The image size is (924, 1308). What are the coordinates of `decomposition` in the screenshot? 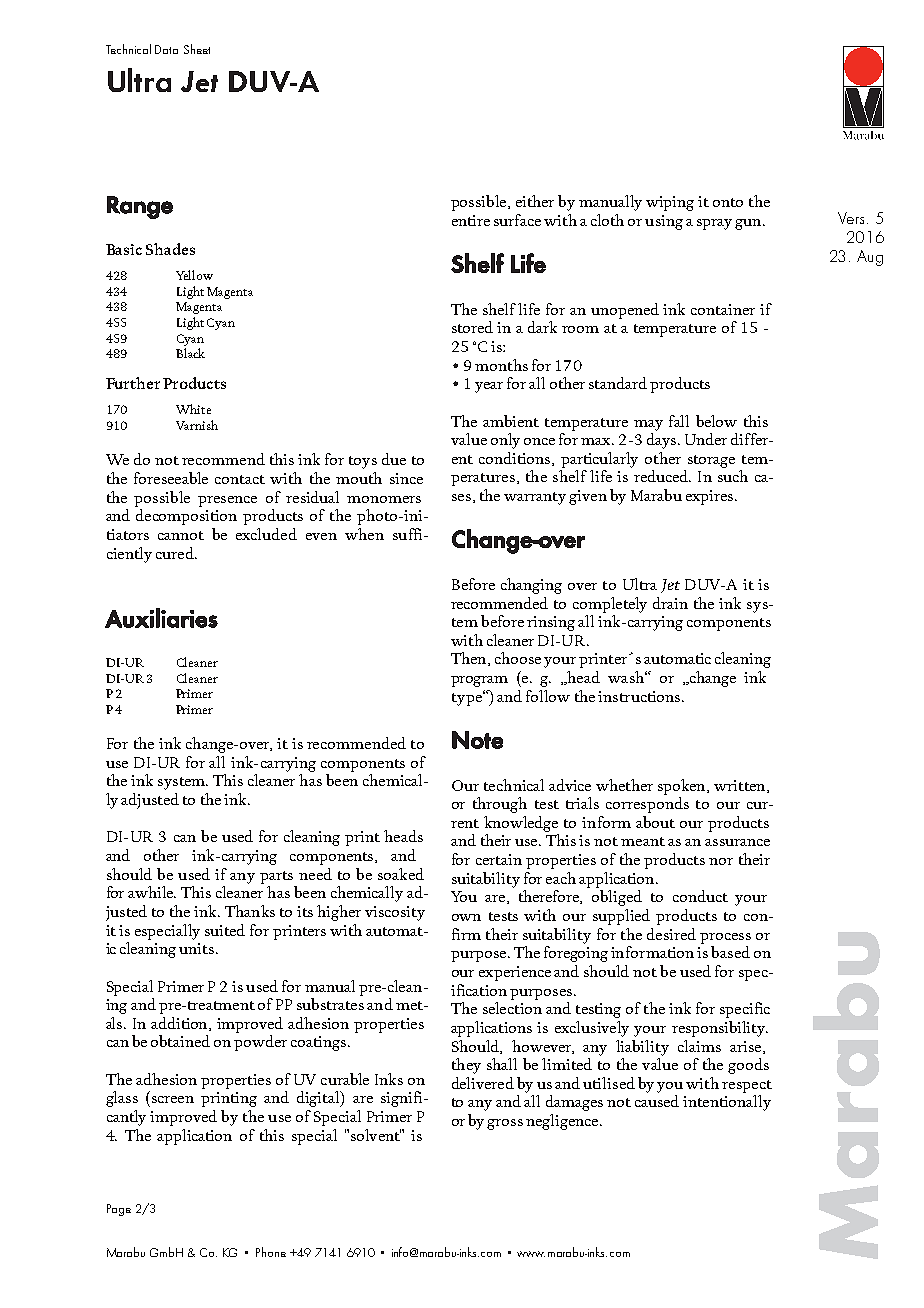 It's located at (186, 517).
